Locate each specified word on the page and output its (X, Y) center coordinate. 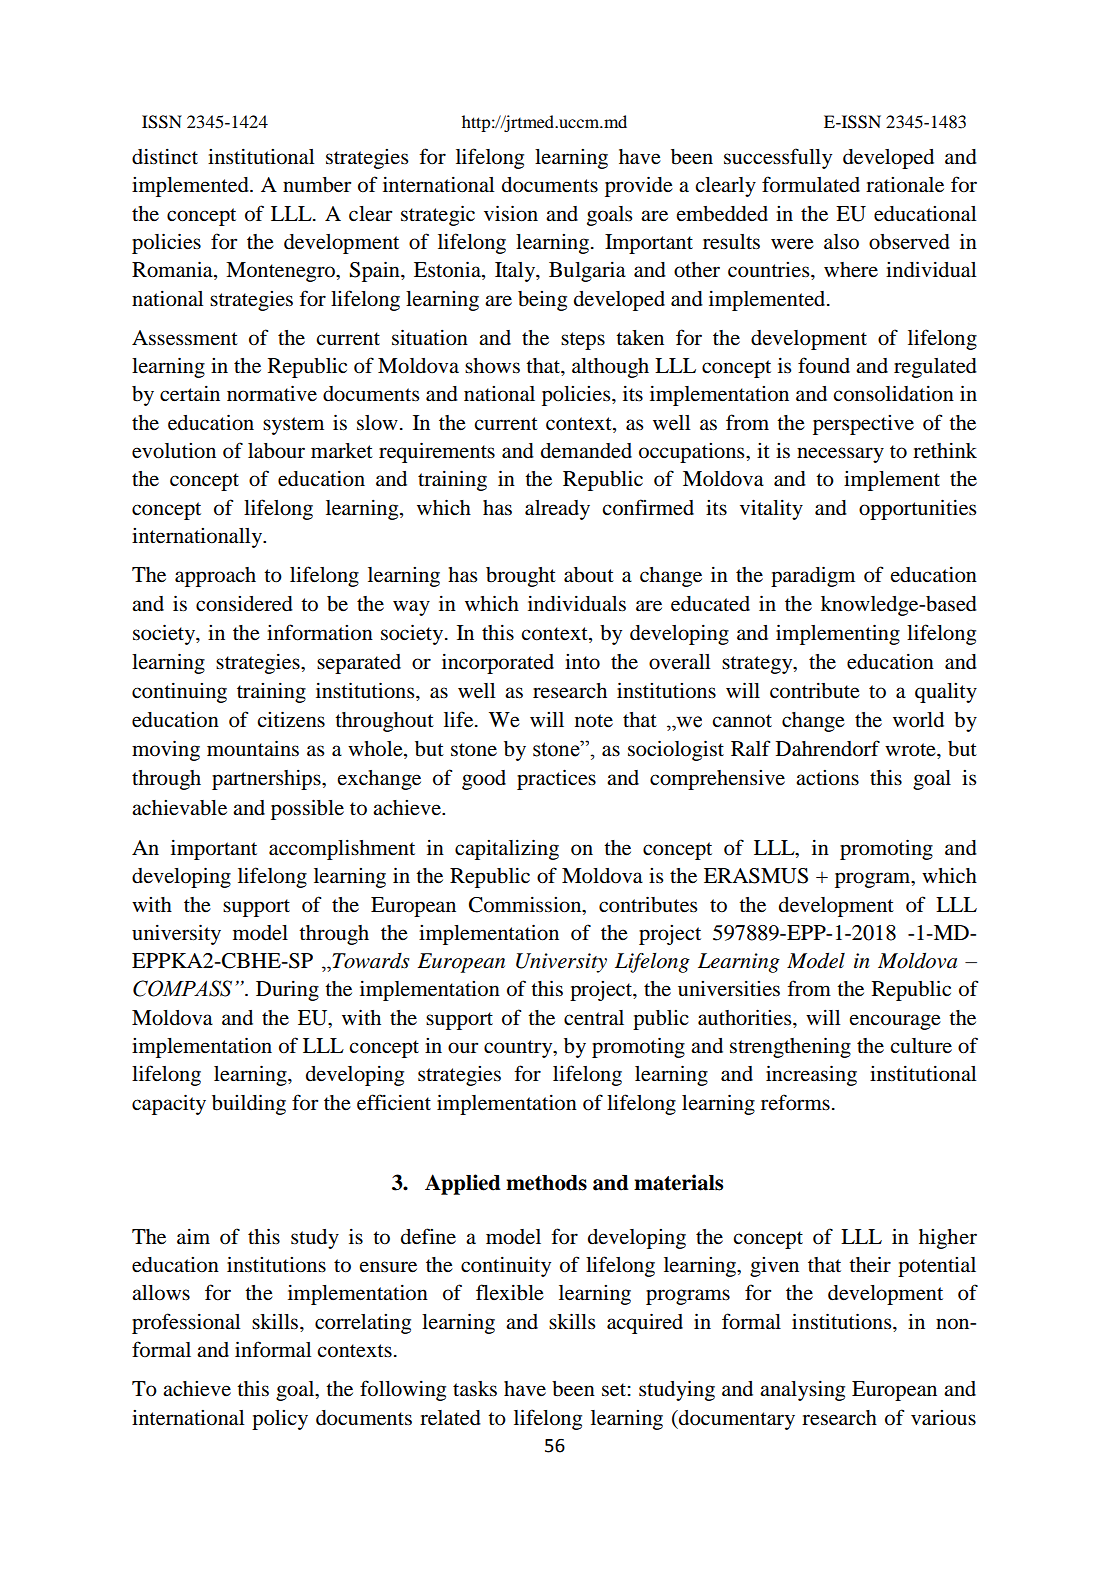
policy (280, 1420)
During (287, 990)
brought (521, 577)
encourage (895, 1022)
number (317, 185)
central (594, 1018)
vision (511, 213)
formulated (811, 184)
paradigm (813, 576)
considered (244, 604)
